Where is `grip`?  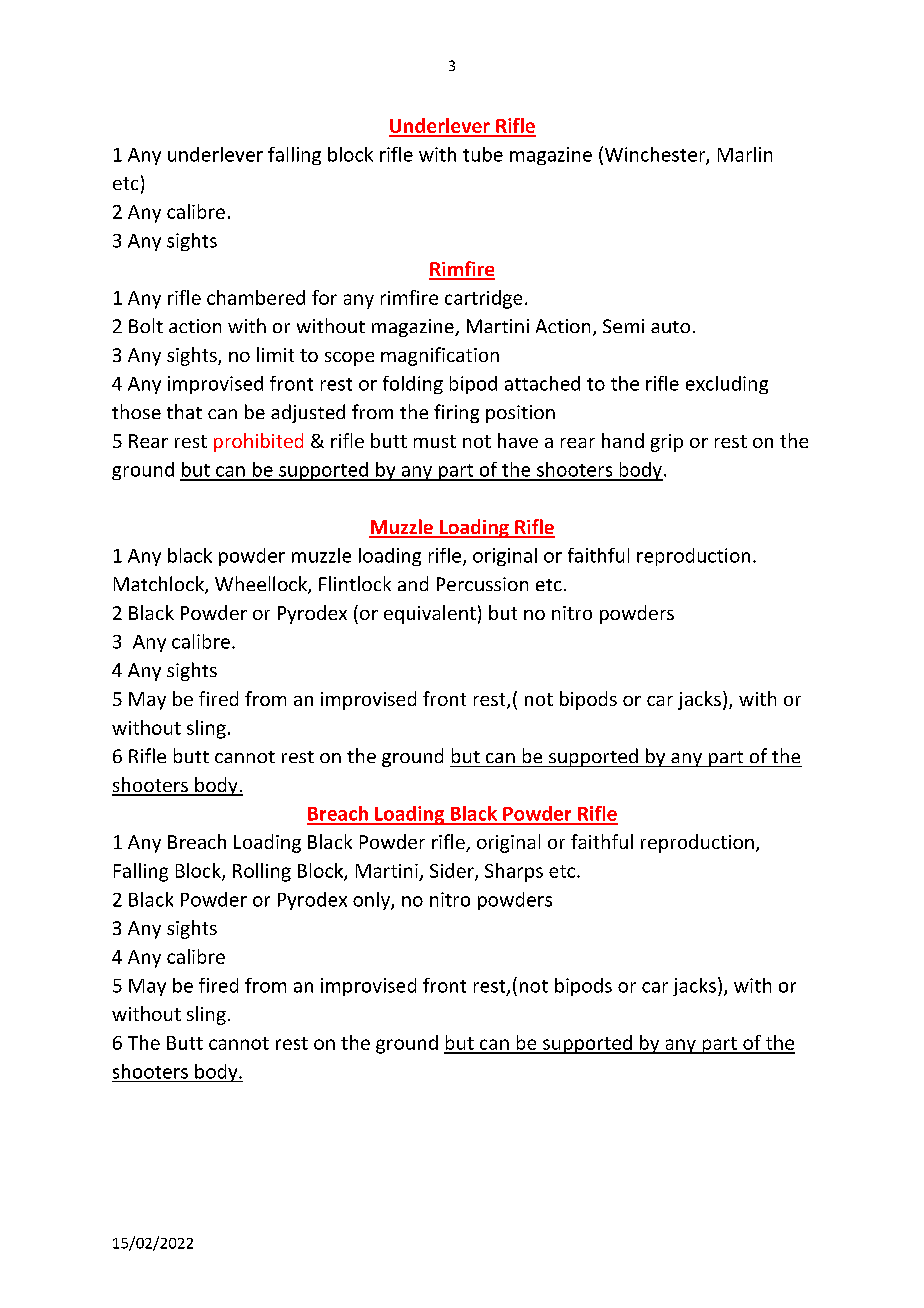
grip is located at coordinates (667, 443).
